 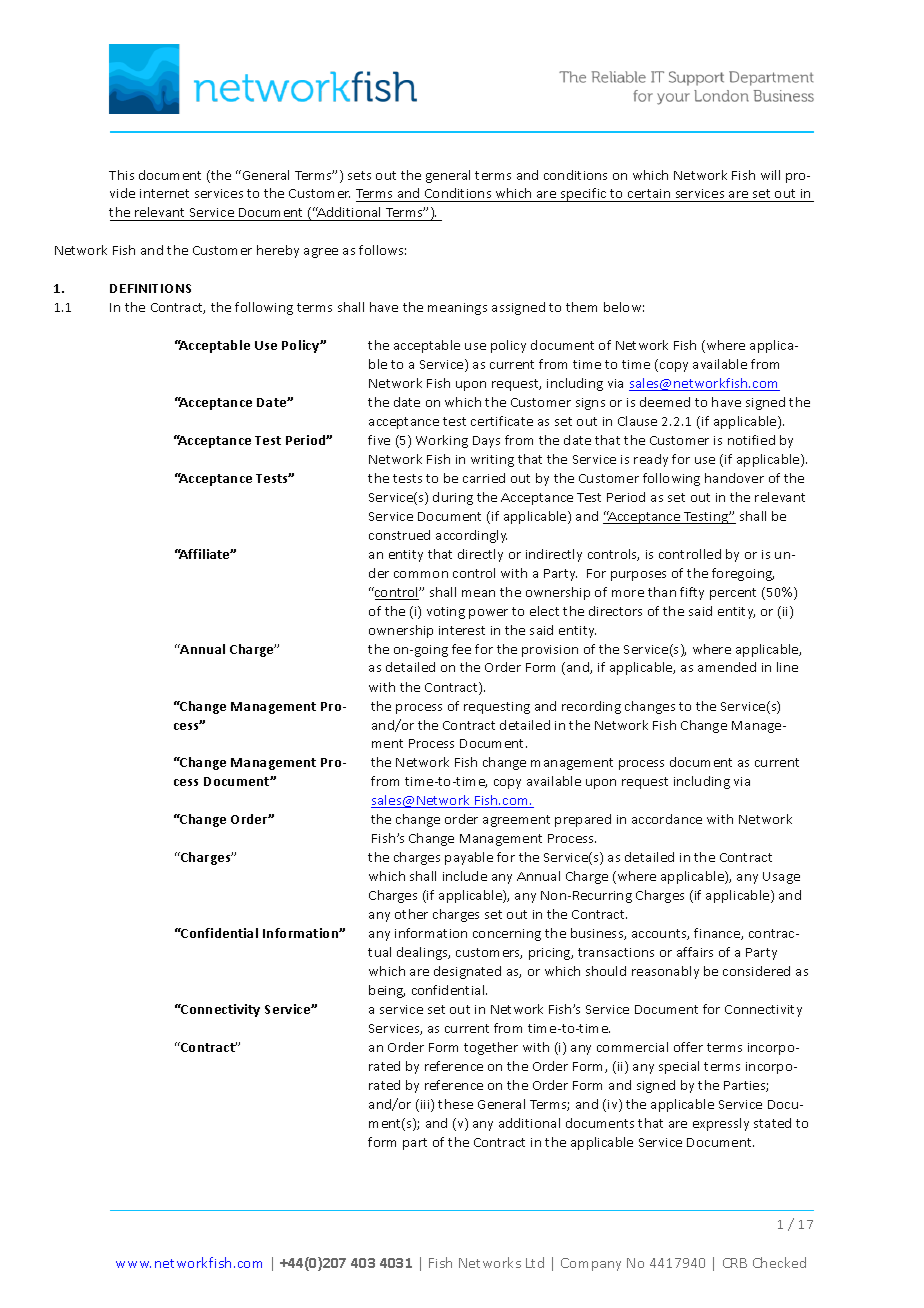 What do you see at coordinates (465, 876) in the screenshot?
I see `include` at bounding box center [465, 876].
